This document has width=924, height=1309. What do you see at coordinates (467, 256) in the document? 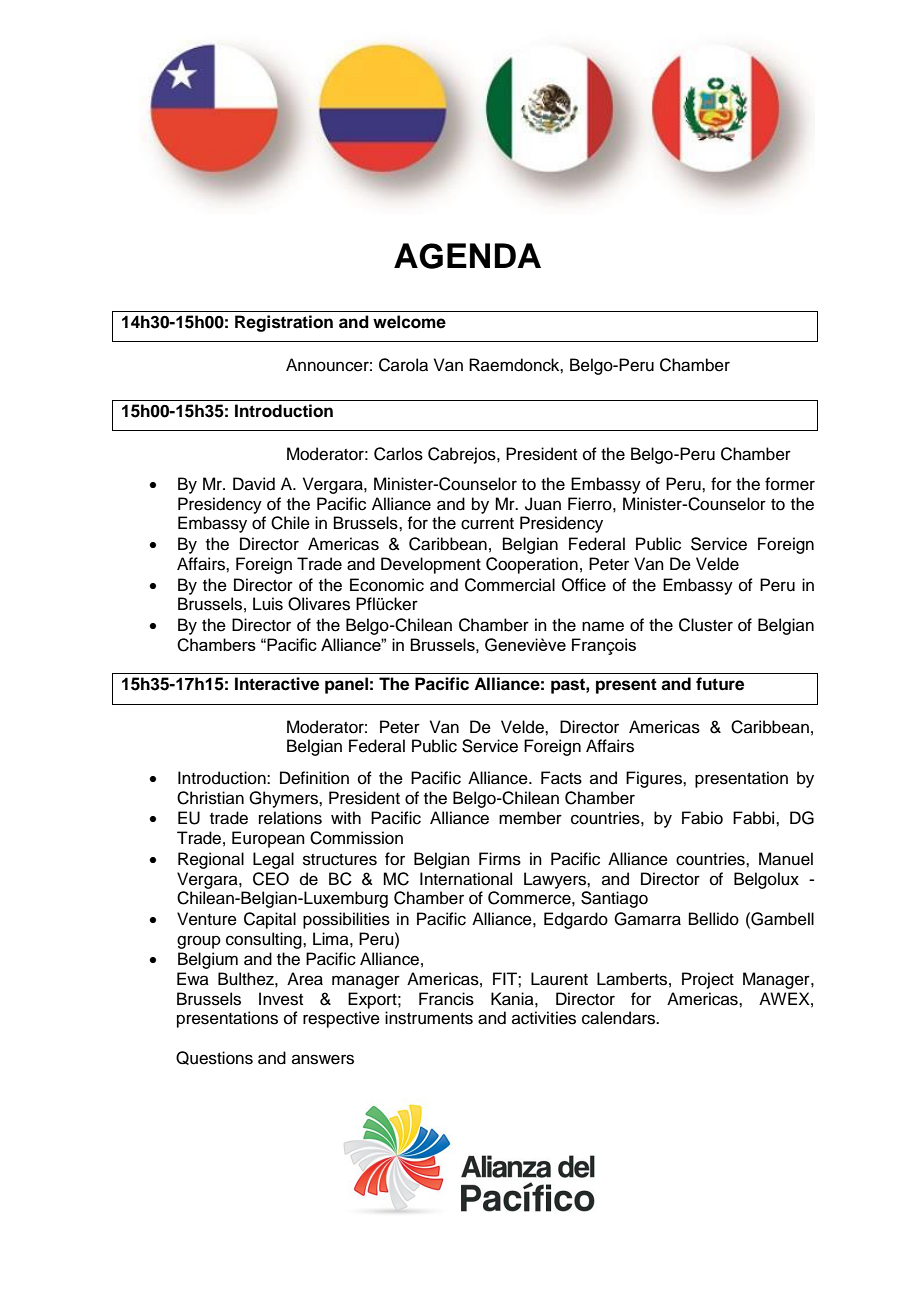
I see `AGENDA` at bounding box center [467, 256].
